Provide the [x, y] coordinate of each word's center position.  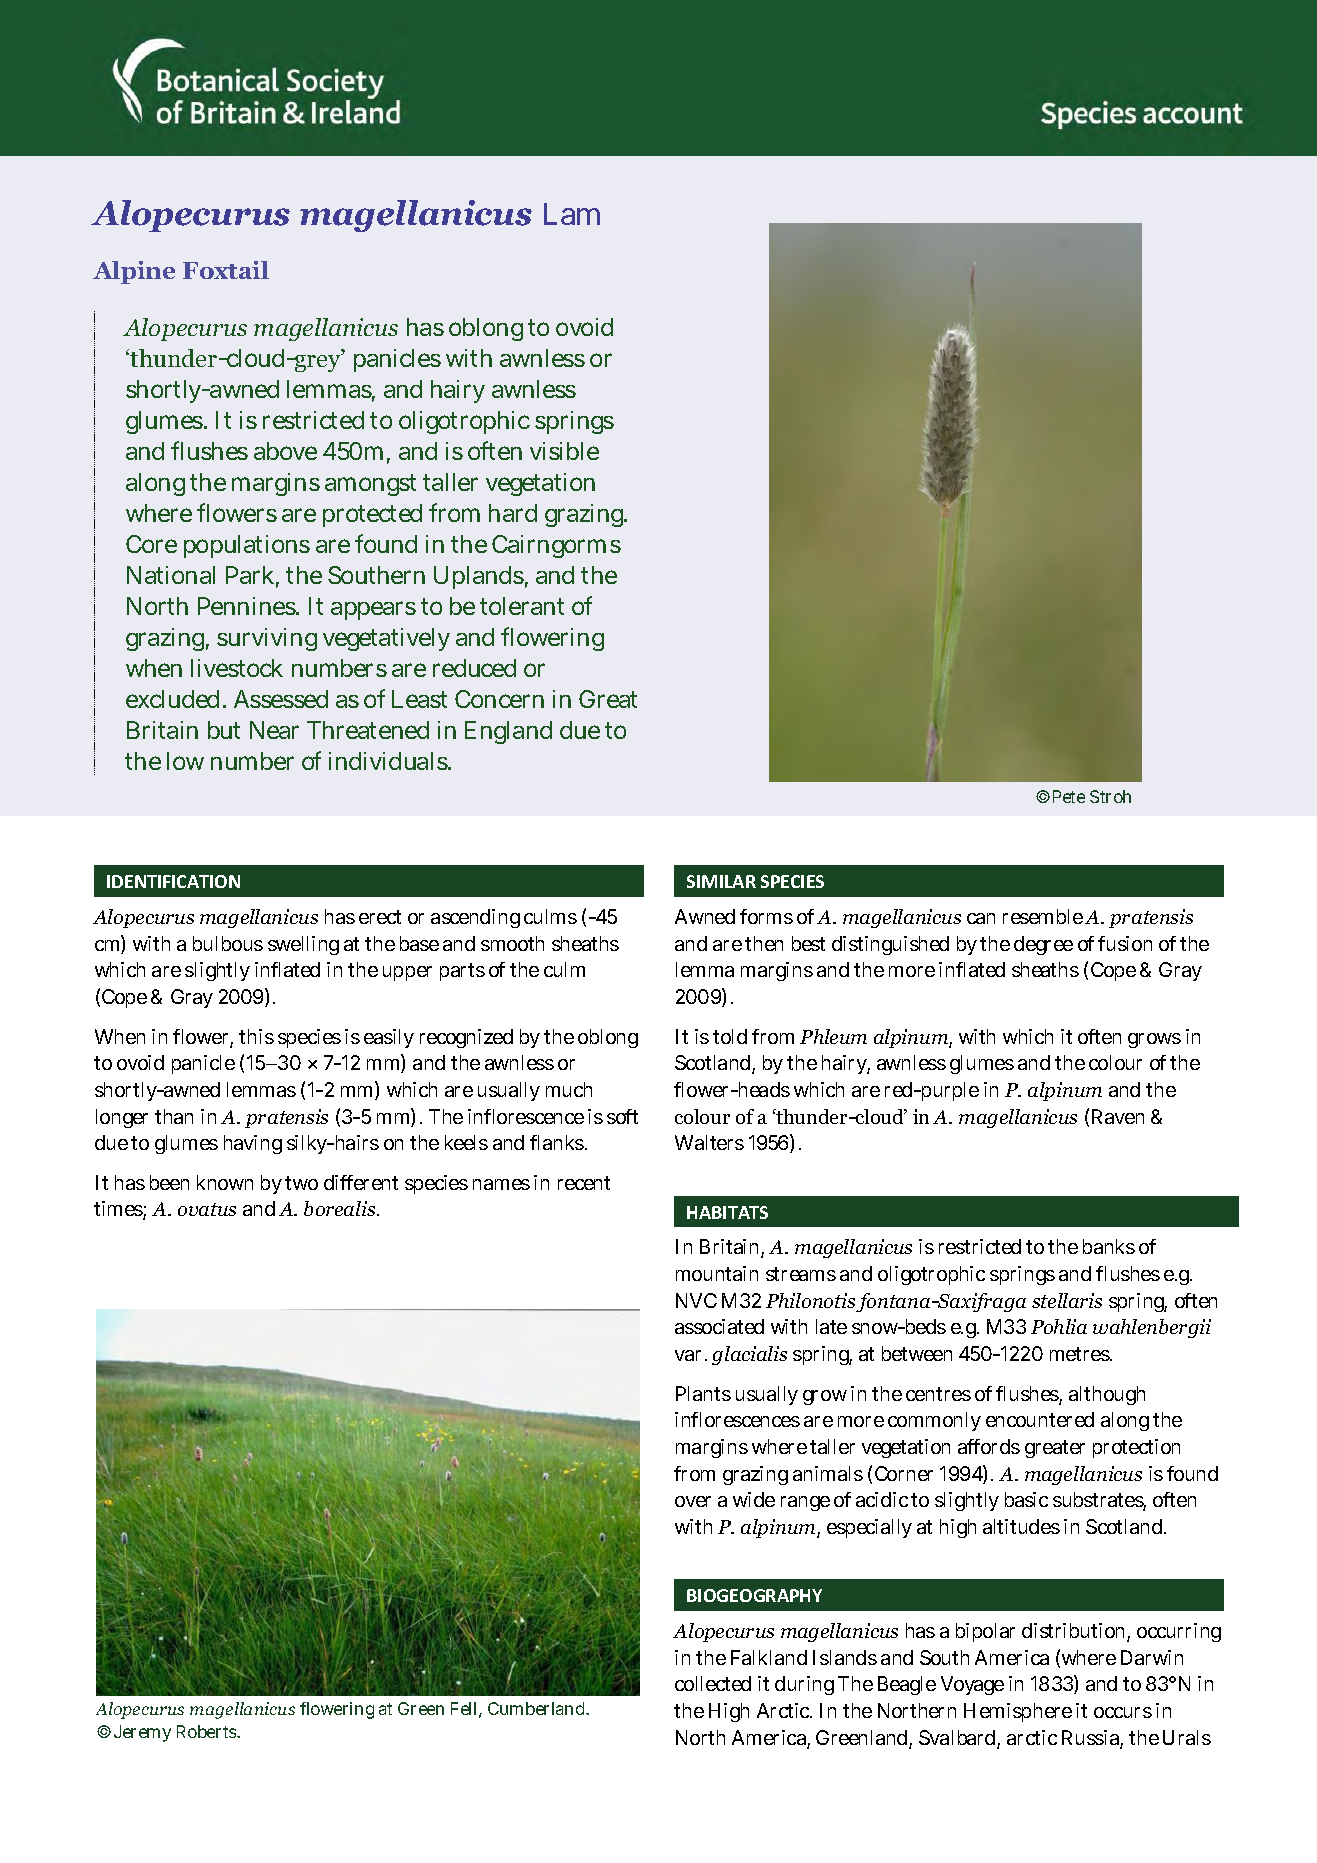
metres [1081, 1354]
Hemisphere [1018, 1712]
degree [1043, 945]
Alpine [134, 272]
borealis [341, 1208]
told [730, 1036]
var [688, 1355]
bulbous [228, 943]
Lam [572, 214]
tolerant [522, 606]
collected [713, 1683]
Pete [1069, 796]
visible [564, 451]
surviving [267, 639]
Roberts [208, 1731]
